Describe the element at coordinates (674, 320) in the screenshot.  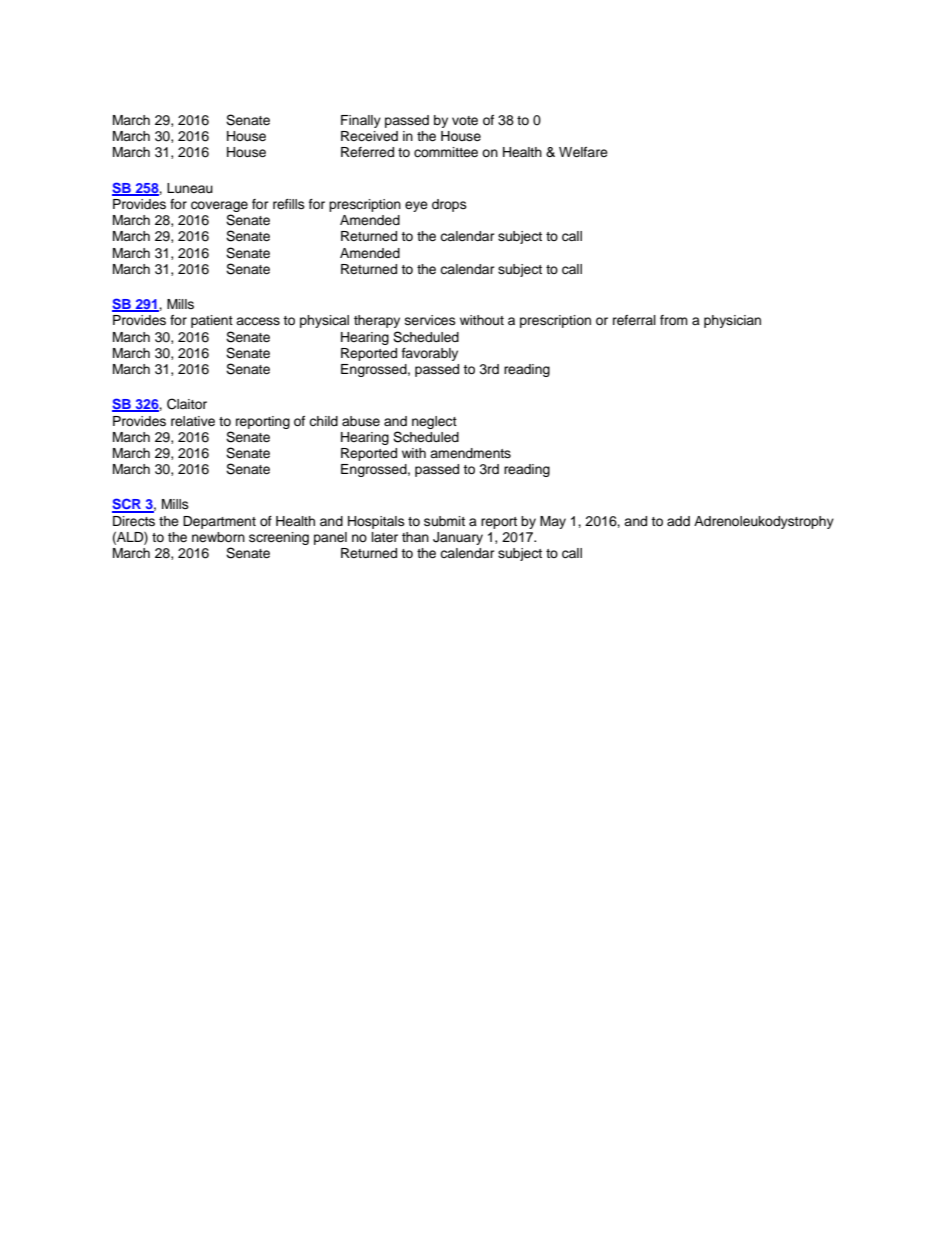
I see `from` at that location.
